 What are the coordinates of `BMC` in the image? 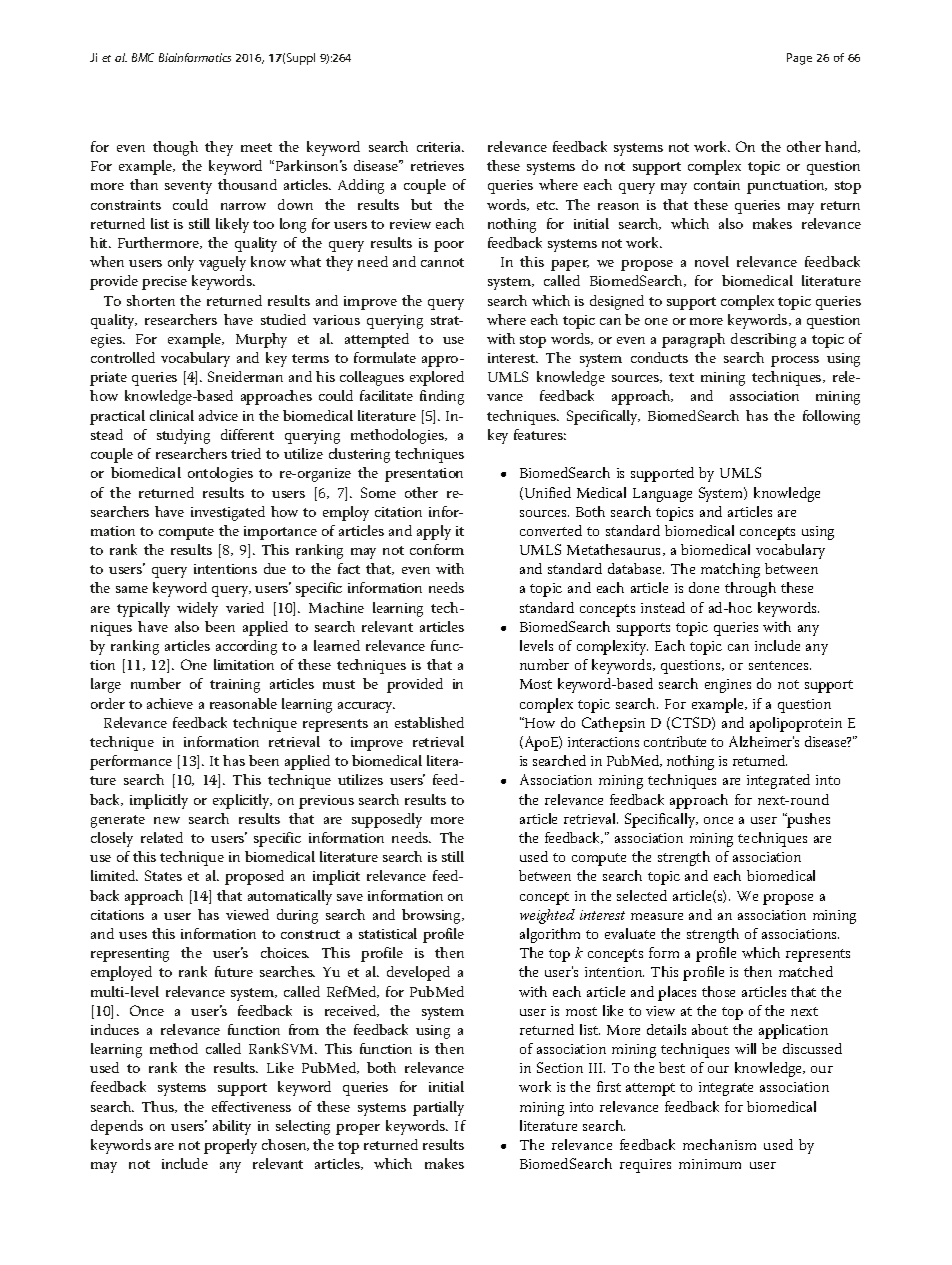 It's located at (143, 57).
